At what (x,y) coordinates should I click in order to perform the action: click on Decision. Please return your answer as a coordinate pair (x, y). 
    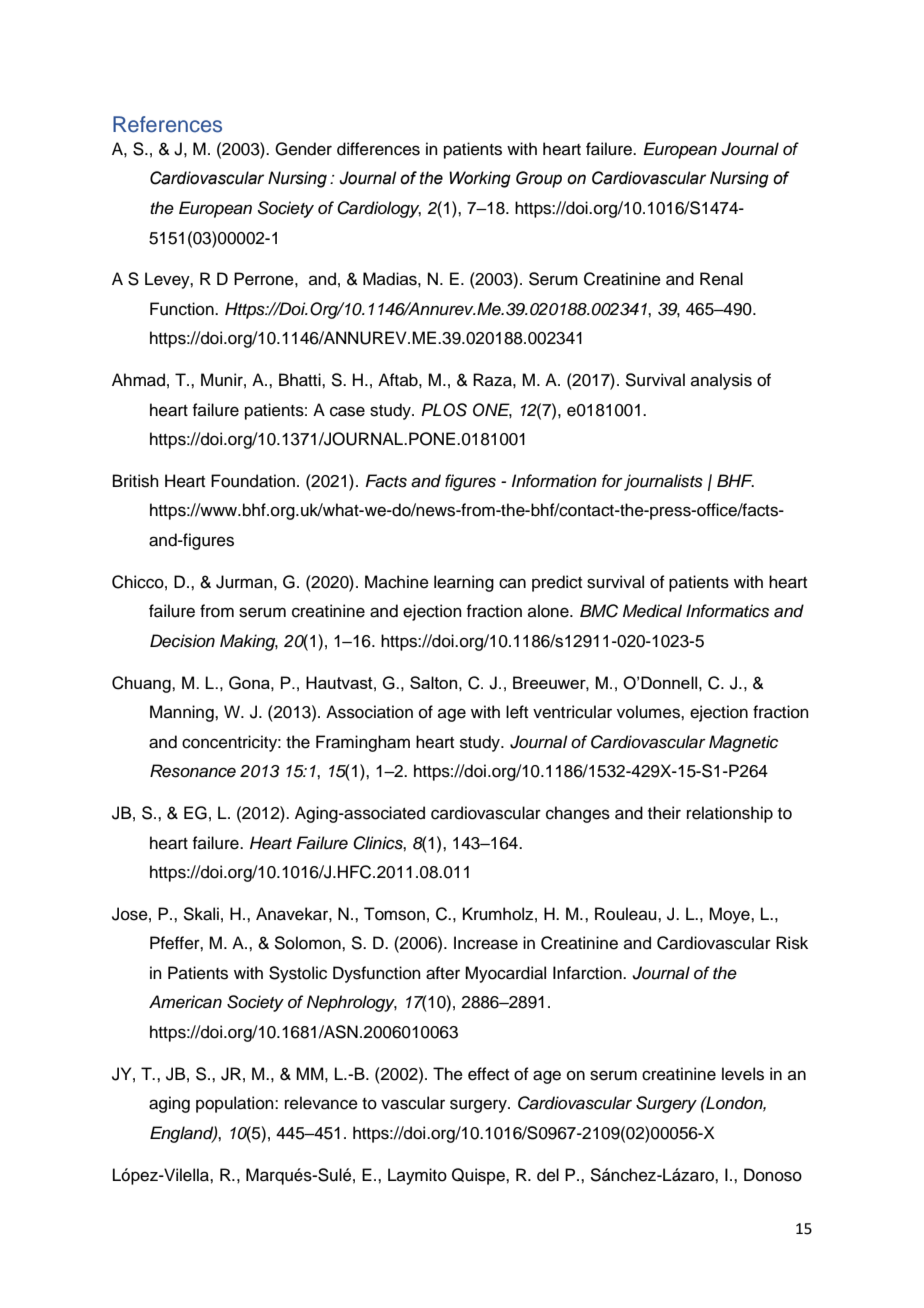
    Looking at the image, I should click on (182, 641).
